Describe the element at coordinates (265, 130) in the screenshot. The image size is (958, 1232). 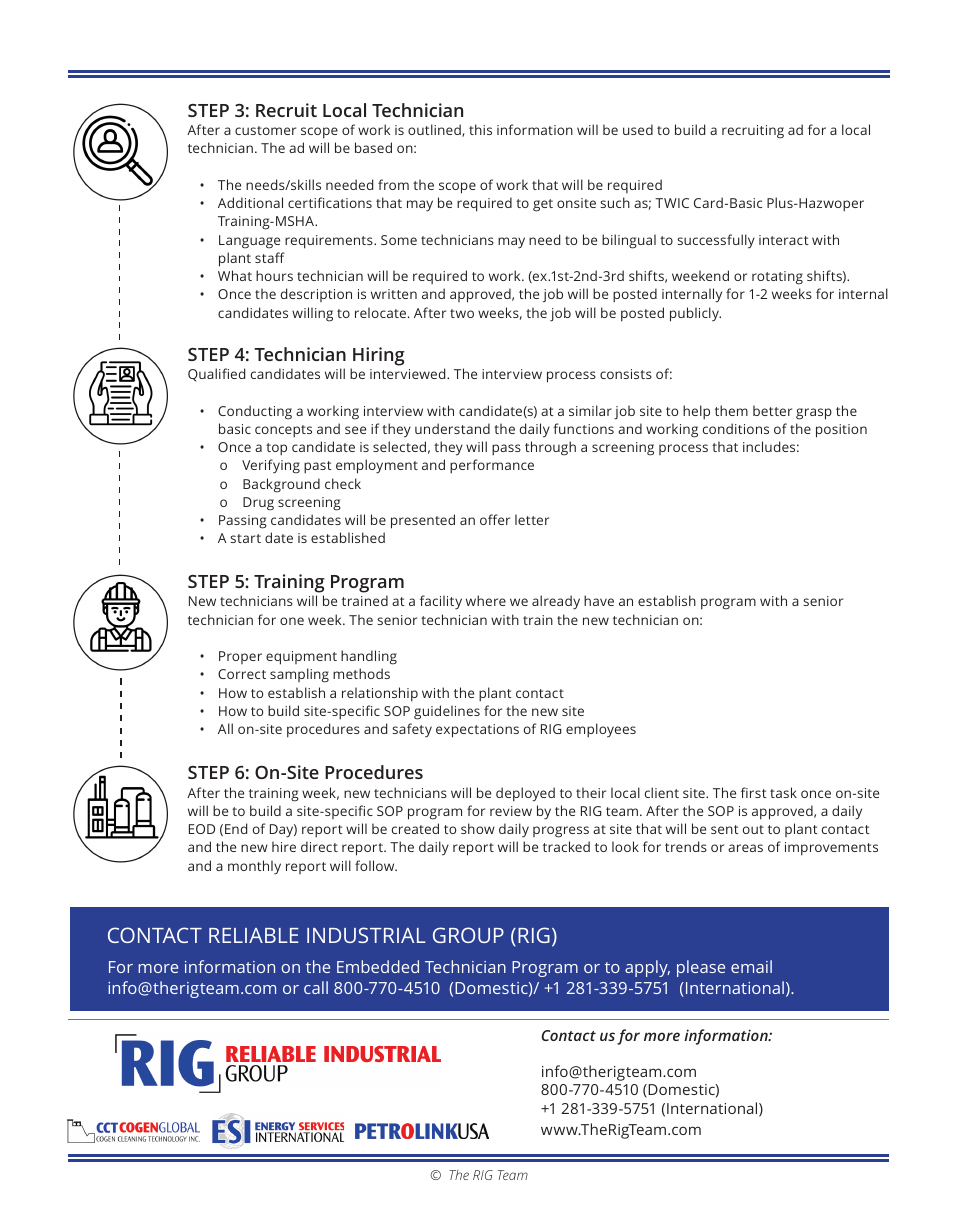
I see `customer` at that location.
